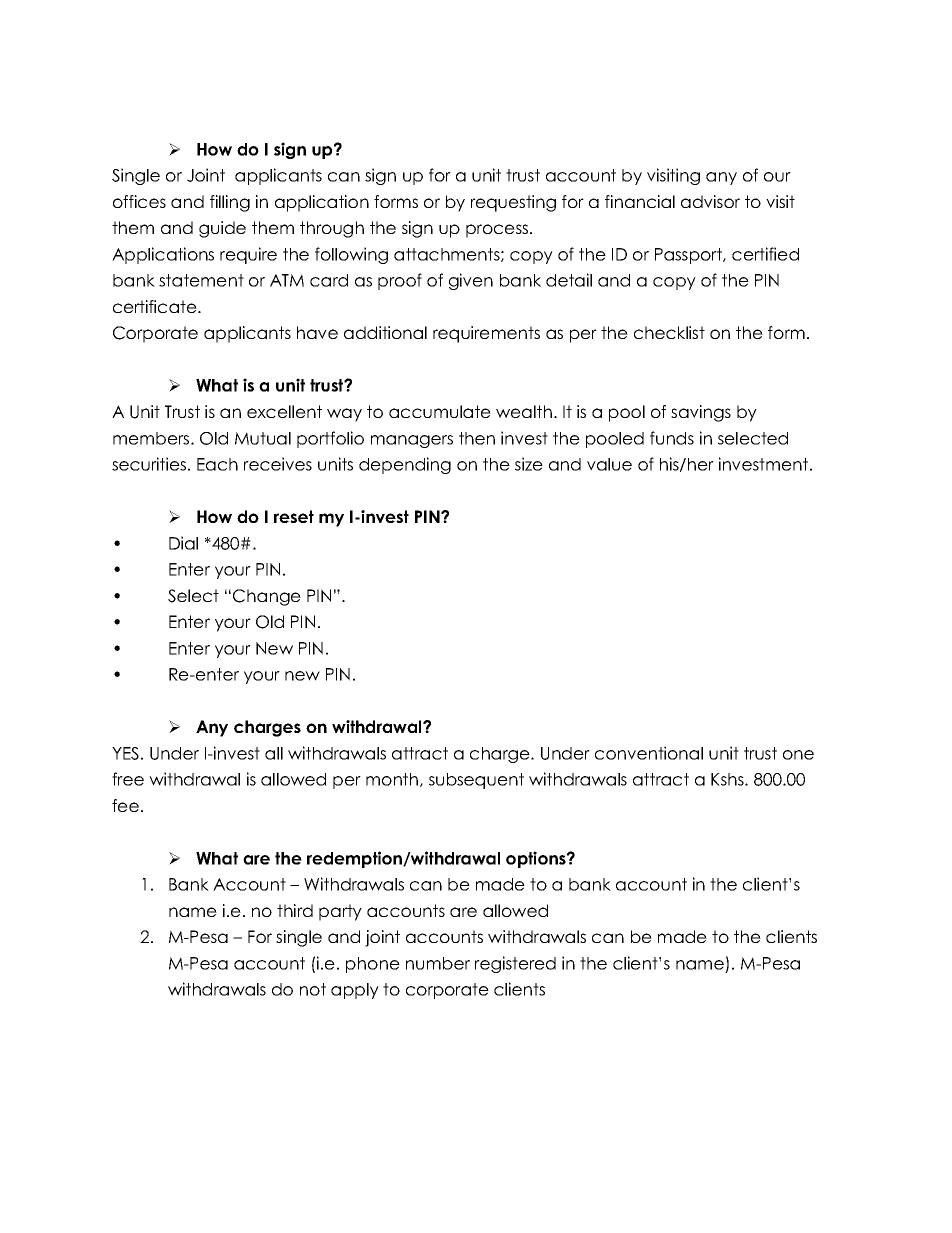  Describe the element at coordinates (498, 231) in the screenshot. I see `process` at that location.
